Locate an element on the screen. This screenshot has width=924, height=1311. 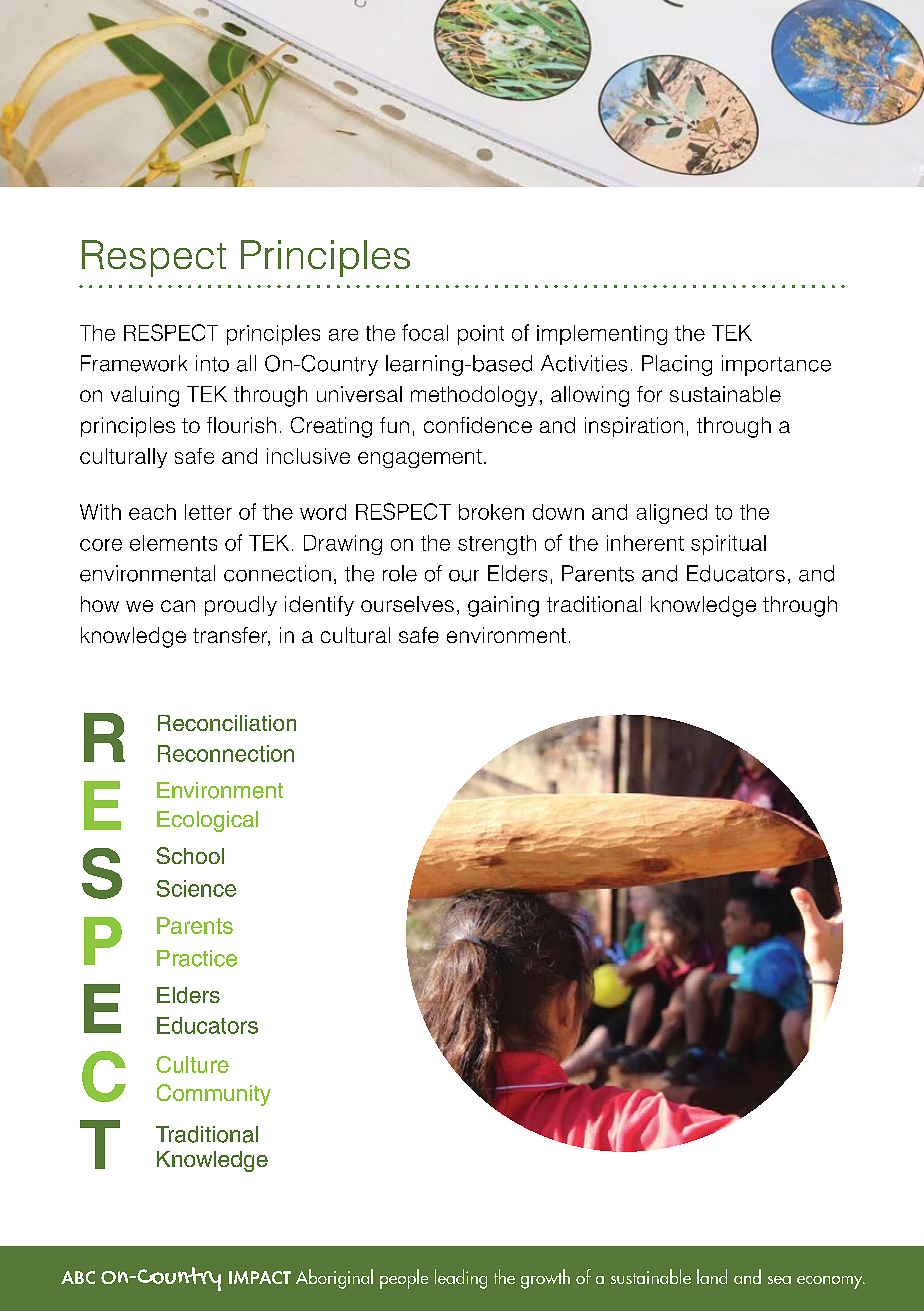
can is located at coordinates (178, 606).
